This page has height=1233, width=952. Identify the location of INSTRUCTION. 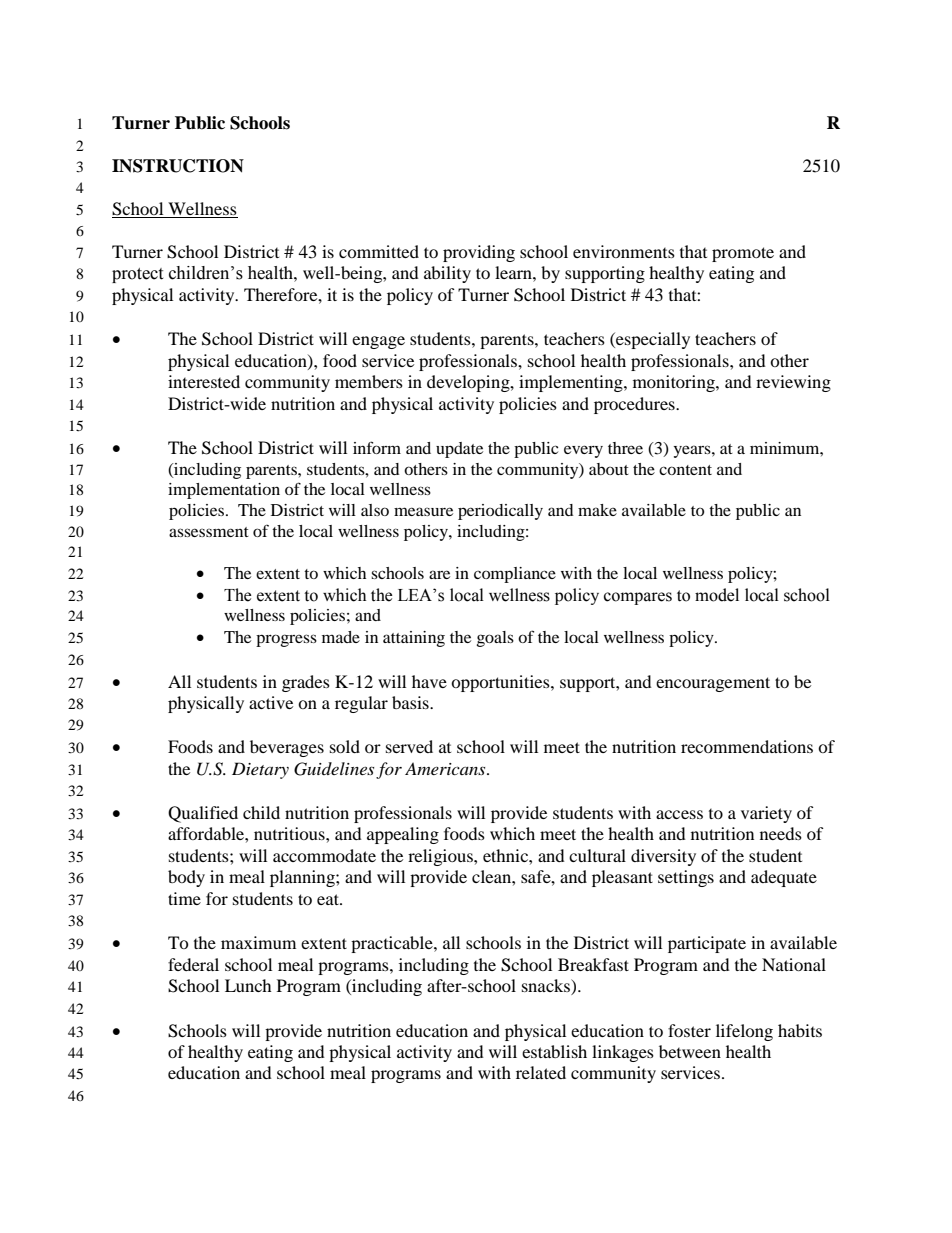
(178, 166).
